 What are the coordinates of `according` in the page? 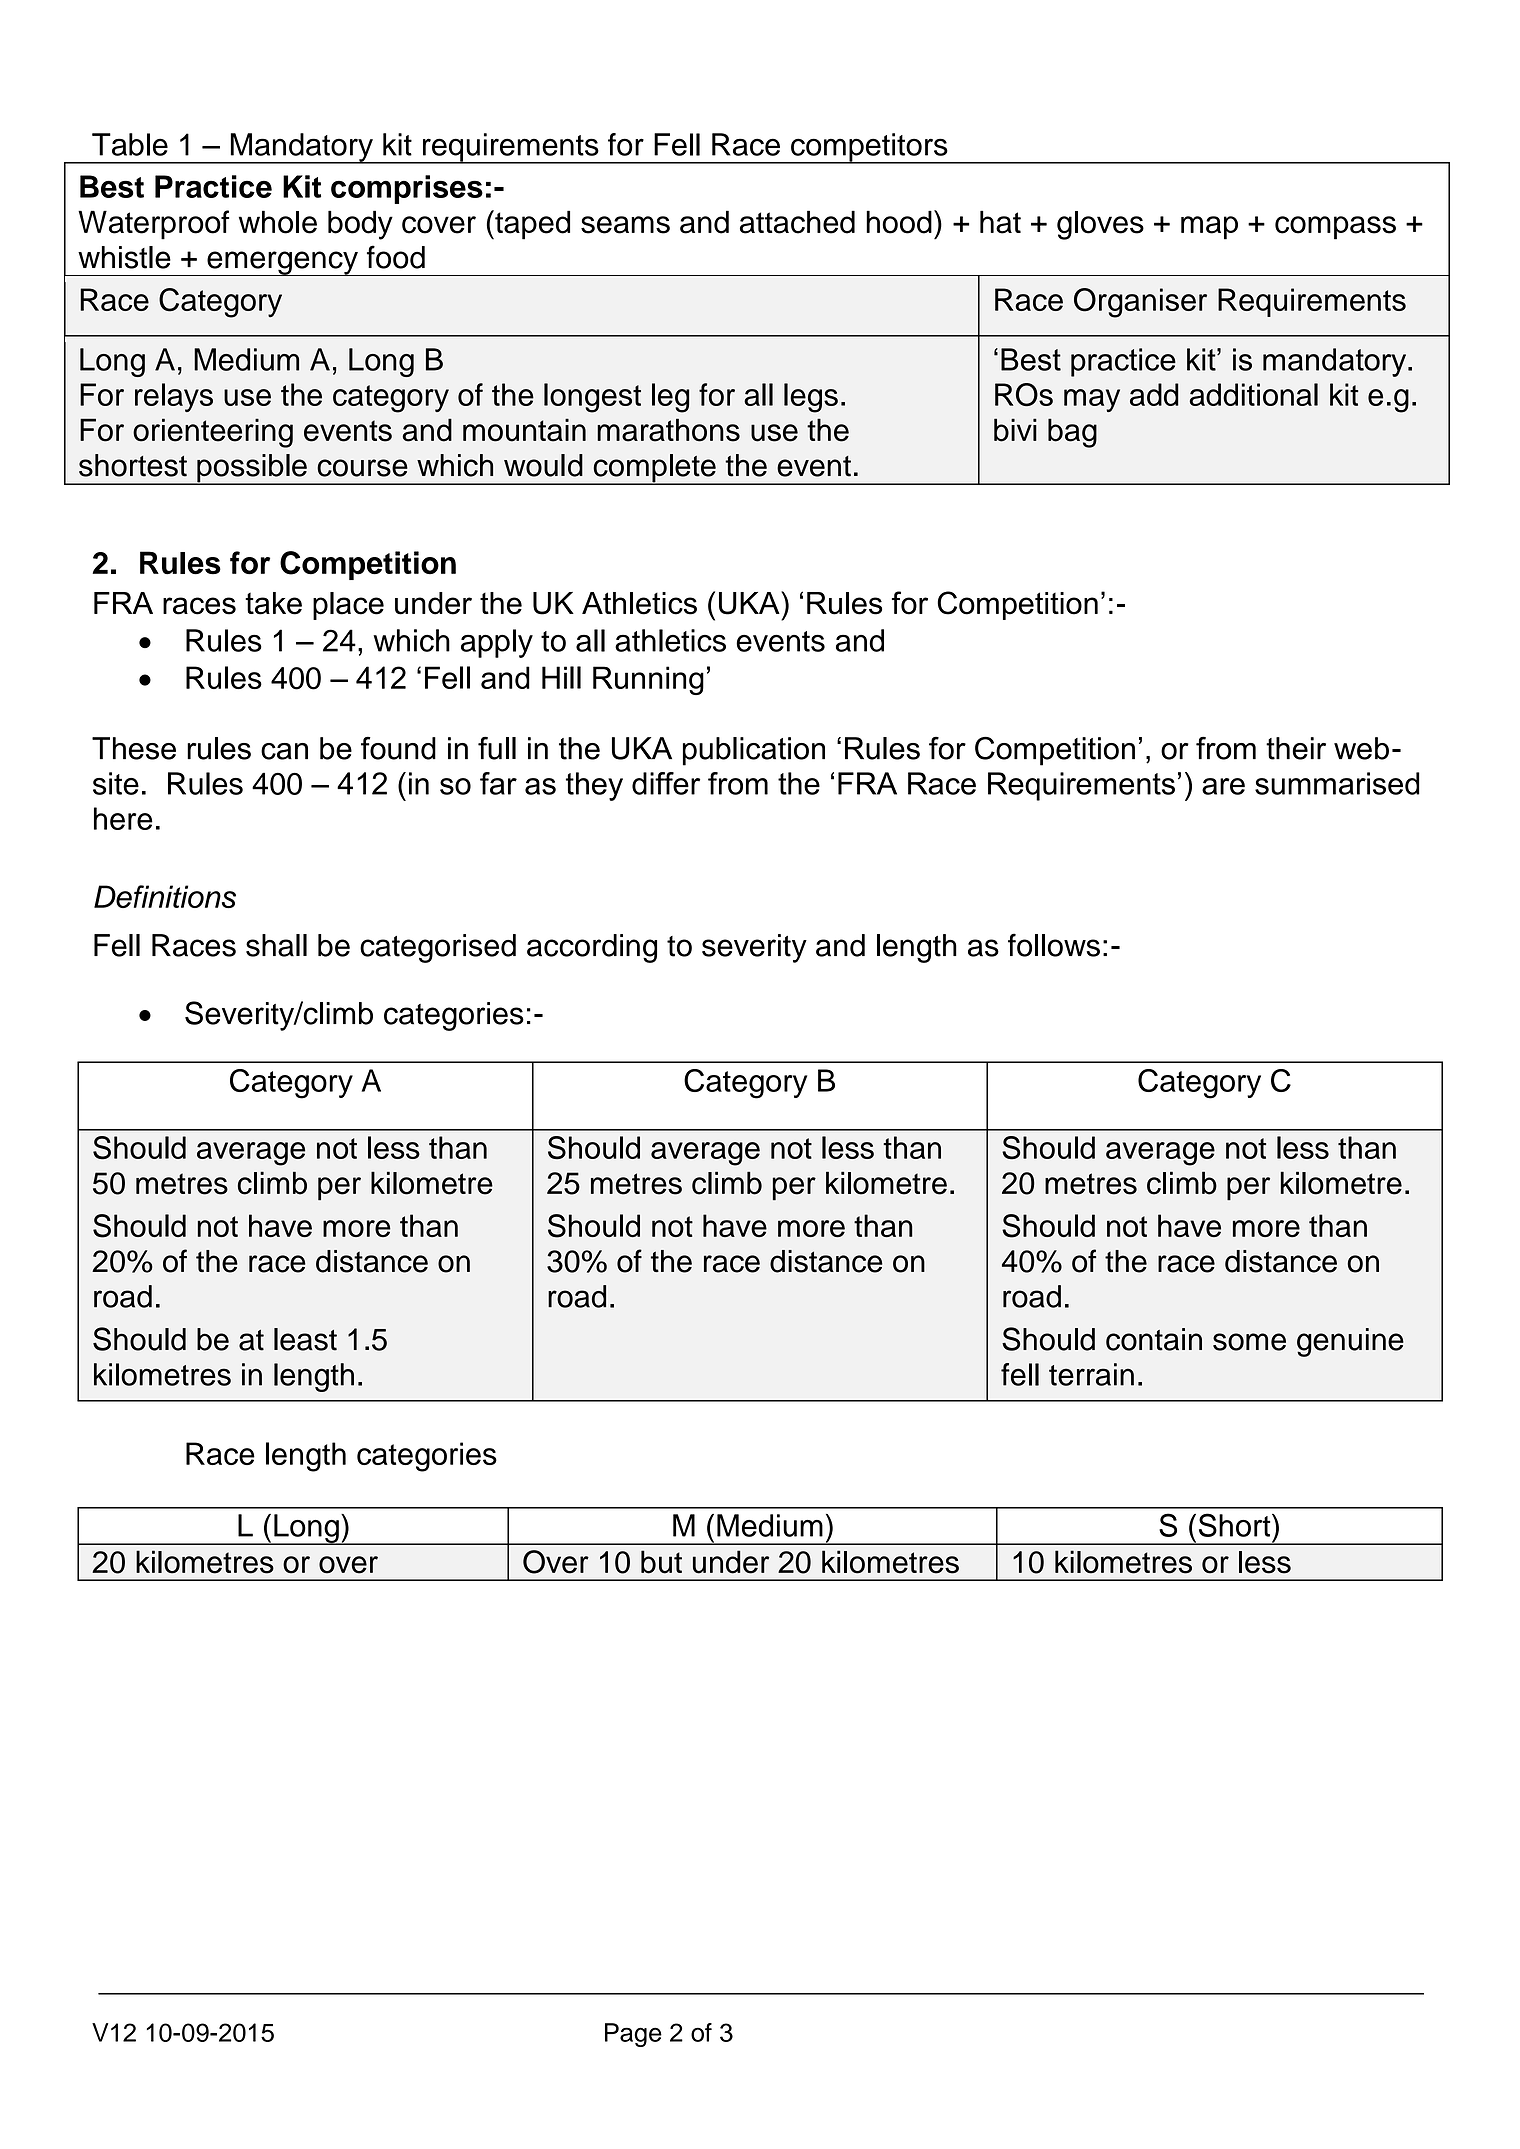 It's located at (592, 948).
